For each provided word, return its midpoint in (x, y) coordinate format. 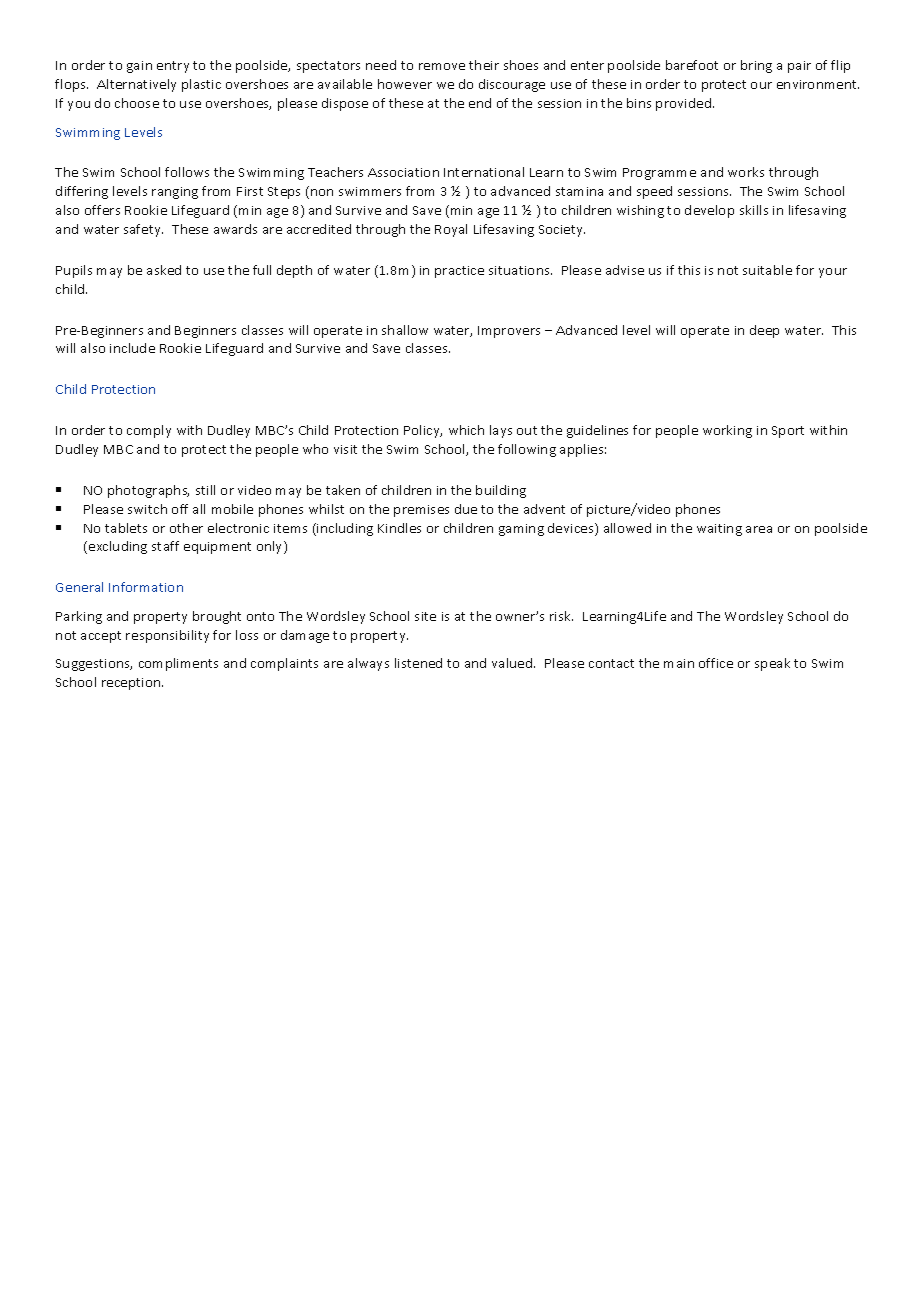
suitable (767, 270)
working (727, 431)
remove (442, 66)
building (501, 491)
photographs (148, 491)
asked (164, 270)
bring (756, 66)
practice (459, 272)
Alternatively (136, 85)
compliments (178, 664)
